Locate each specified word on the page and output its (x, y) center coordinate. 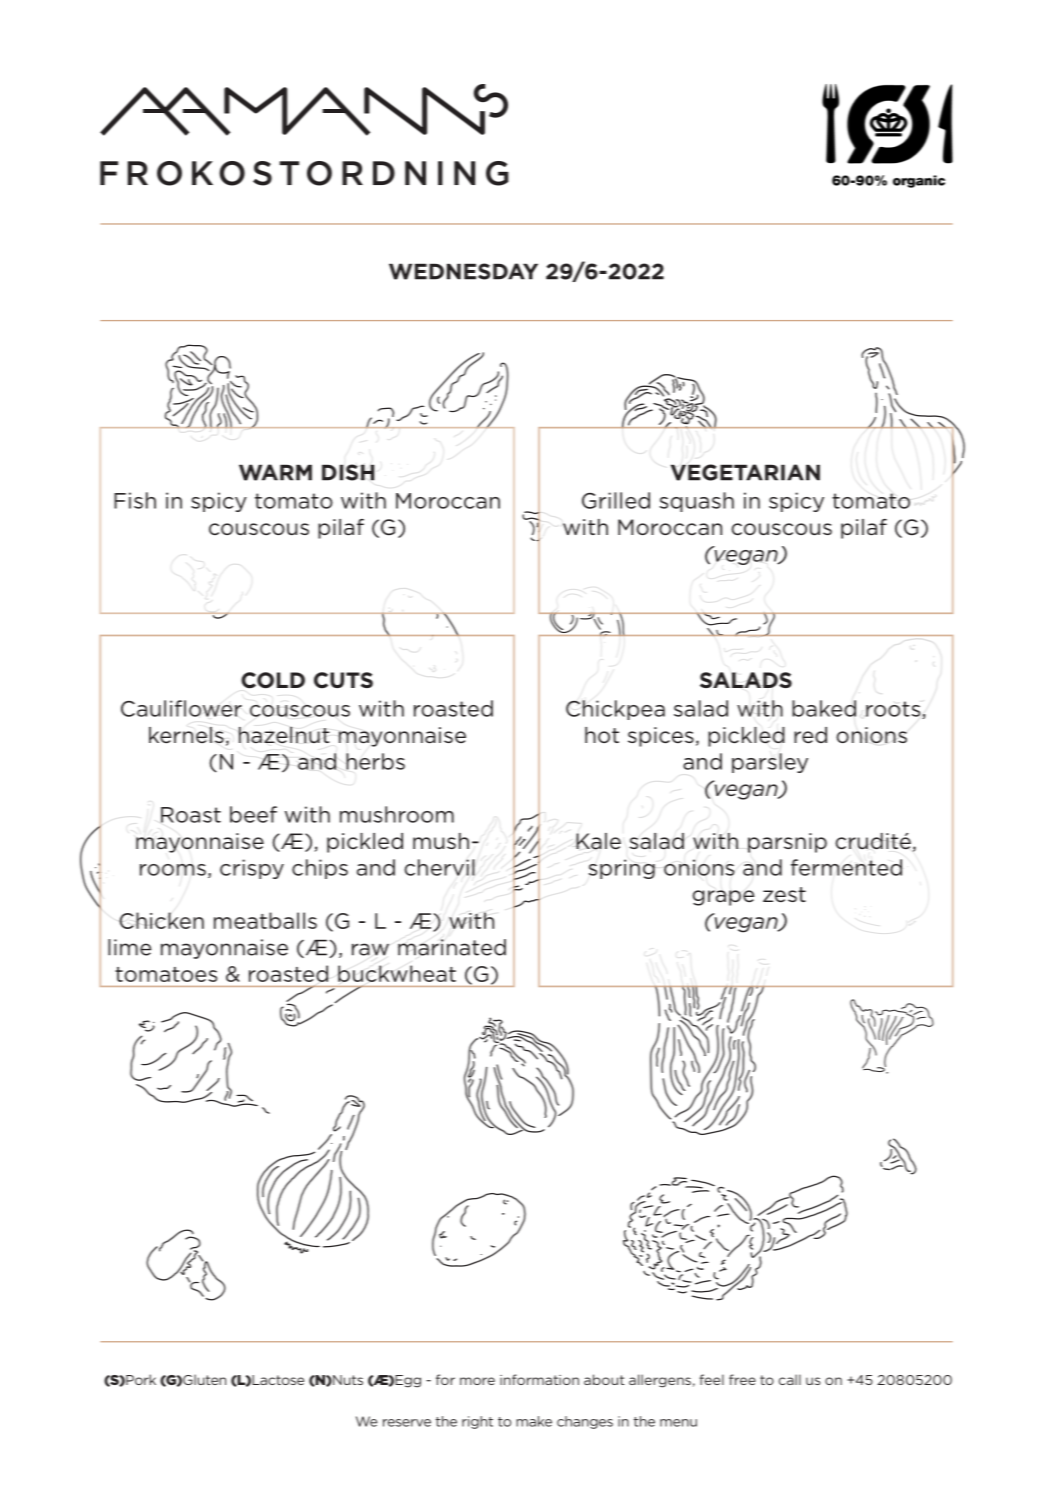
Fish (135, 500)
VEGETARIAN (745, 472)
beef (253, 814)
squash (697, 502)
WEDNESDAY (463, 271)
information (539, 1379)
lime (129, 947)
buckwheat (397, 973)
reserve (407, 1423)
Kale (598, 841)
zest (784, 895)
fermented (846, 867)
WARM (275, 472)
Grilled (616, 500)
